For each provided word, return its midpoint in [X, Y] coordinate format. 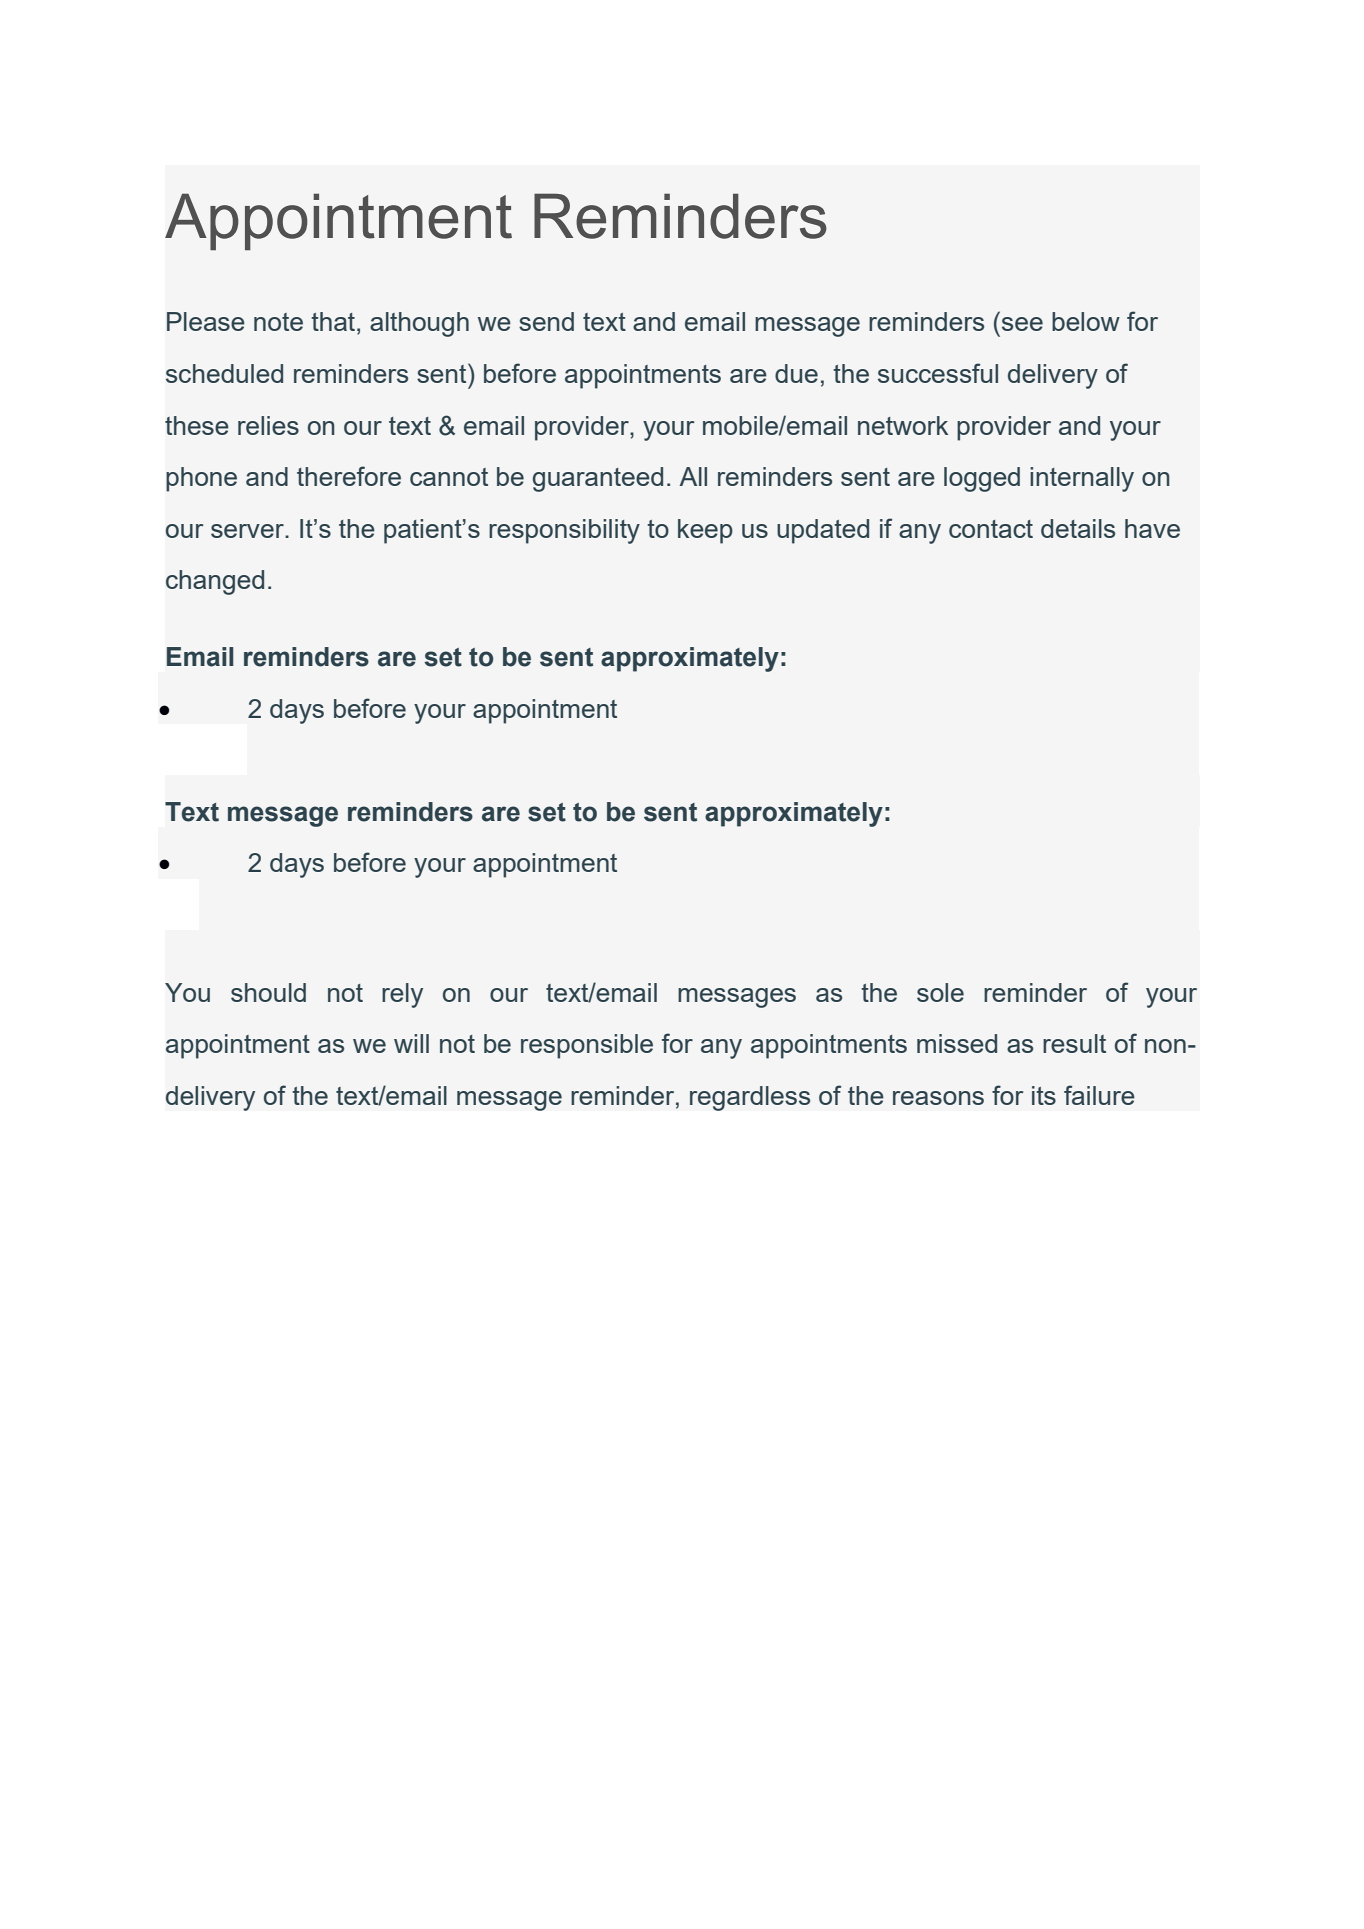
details [1078, 528]
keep [705, 531]
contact [991, 529]
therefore [349, 476]
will [411, 1043]
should [268, 992]
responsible [587, 1046]
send [546, 321]
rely [402, 995]
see [1022, 324]
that [333, 321]
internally [1082, 479]
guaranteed [598, 479]
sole [940, 992]
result [1074, 1043]
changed [215, 582]
